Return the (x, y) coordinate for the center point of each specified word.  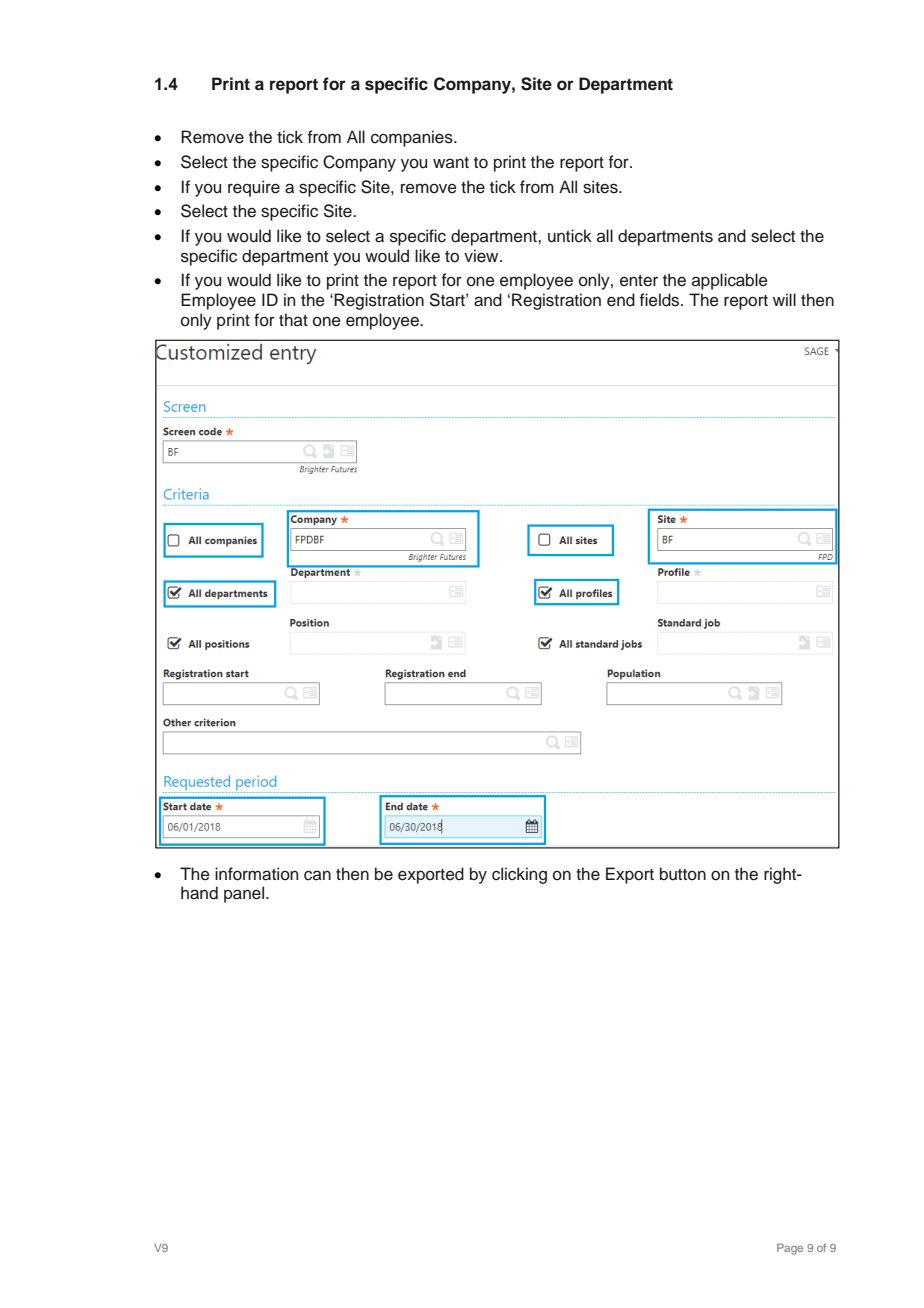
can (317, 875)
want (451, 162)
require (254, 188)
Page (790, 1249)
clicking (519, 875)
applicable (730, 281)
